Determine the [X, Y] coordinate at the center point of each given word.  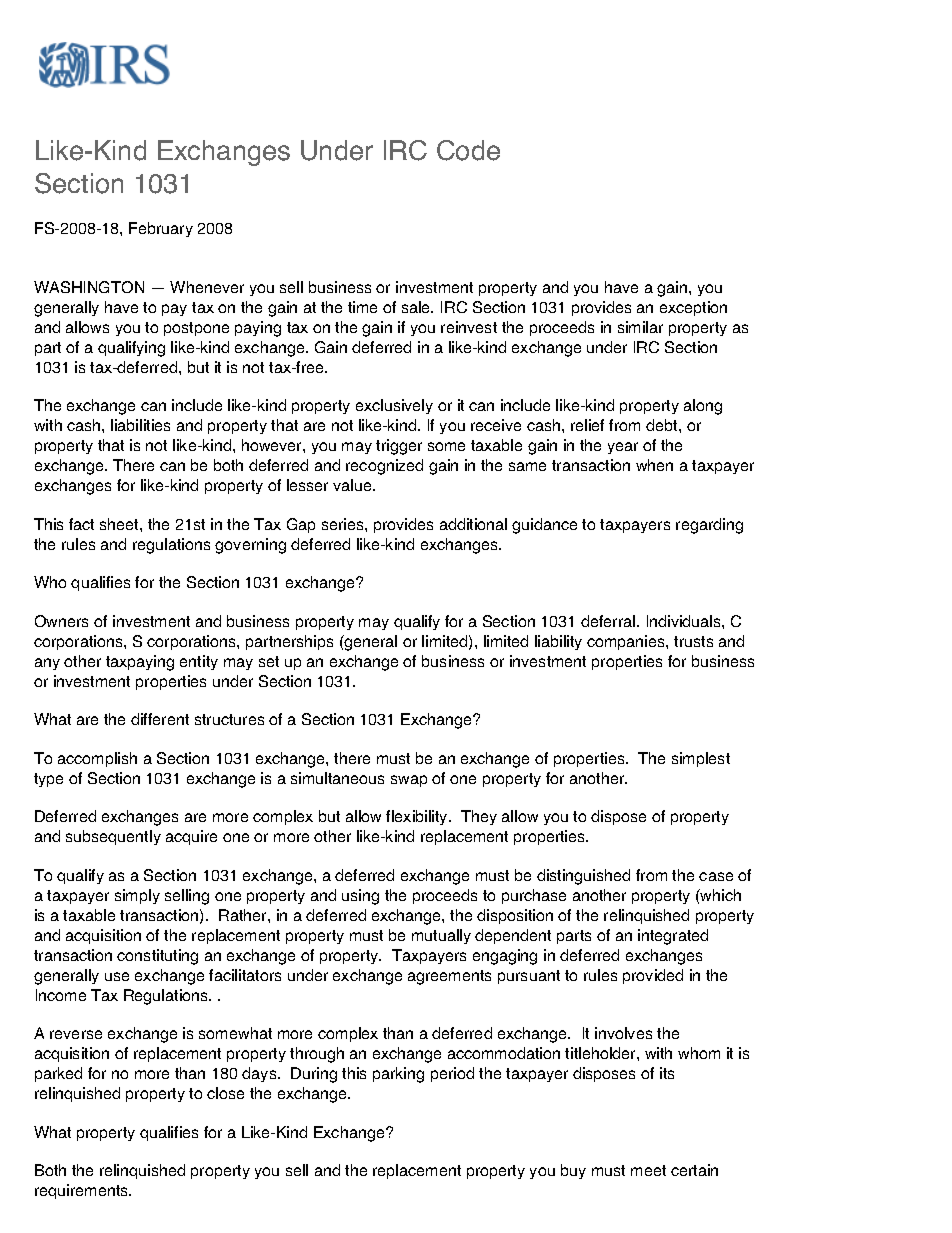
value [353, 485]
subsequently [113, 837]
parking [398, 1075]
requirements [83, 1191]
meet [648, 1170]
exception [693, 308]
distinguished [583, 877]
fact [81, 524]
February [161, 229]
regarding [709, 526]
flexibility [418, 817]
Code [468, 150]
